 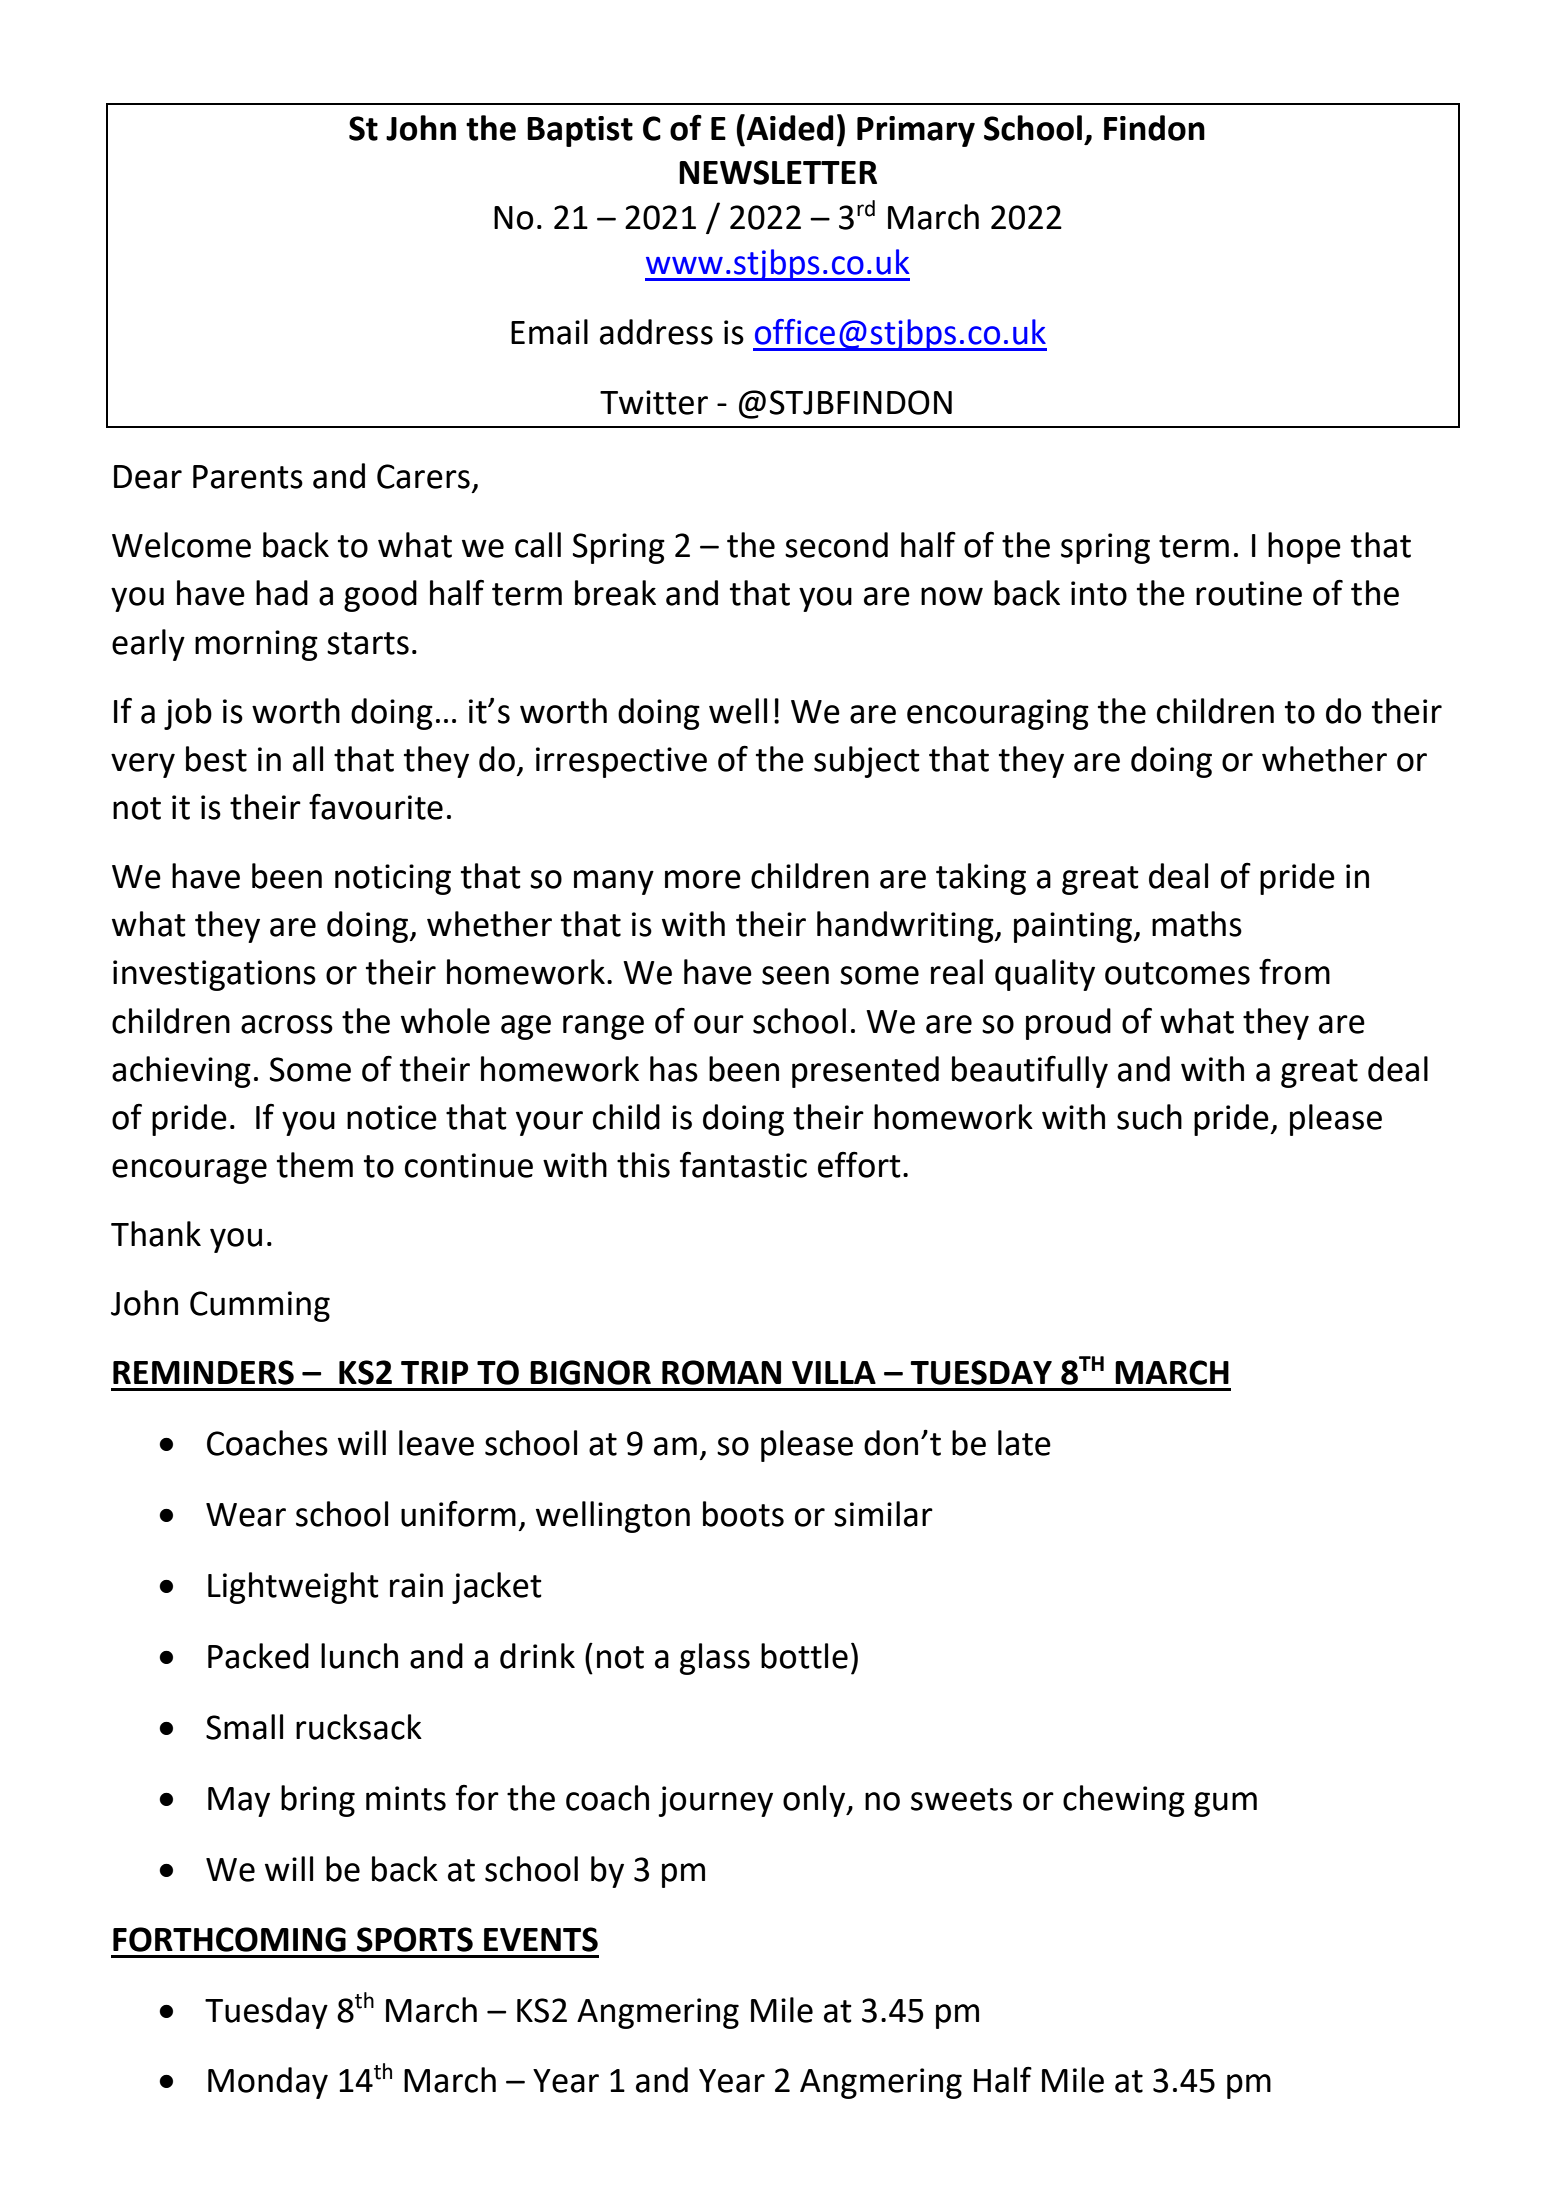 I want to click on NEWSLETTER, so click(x=778, y=172).
